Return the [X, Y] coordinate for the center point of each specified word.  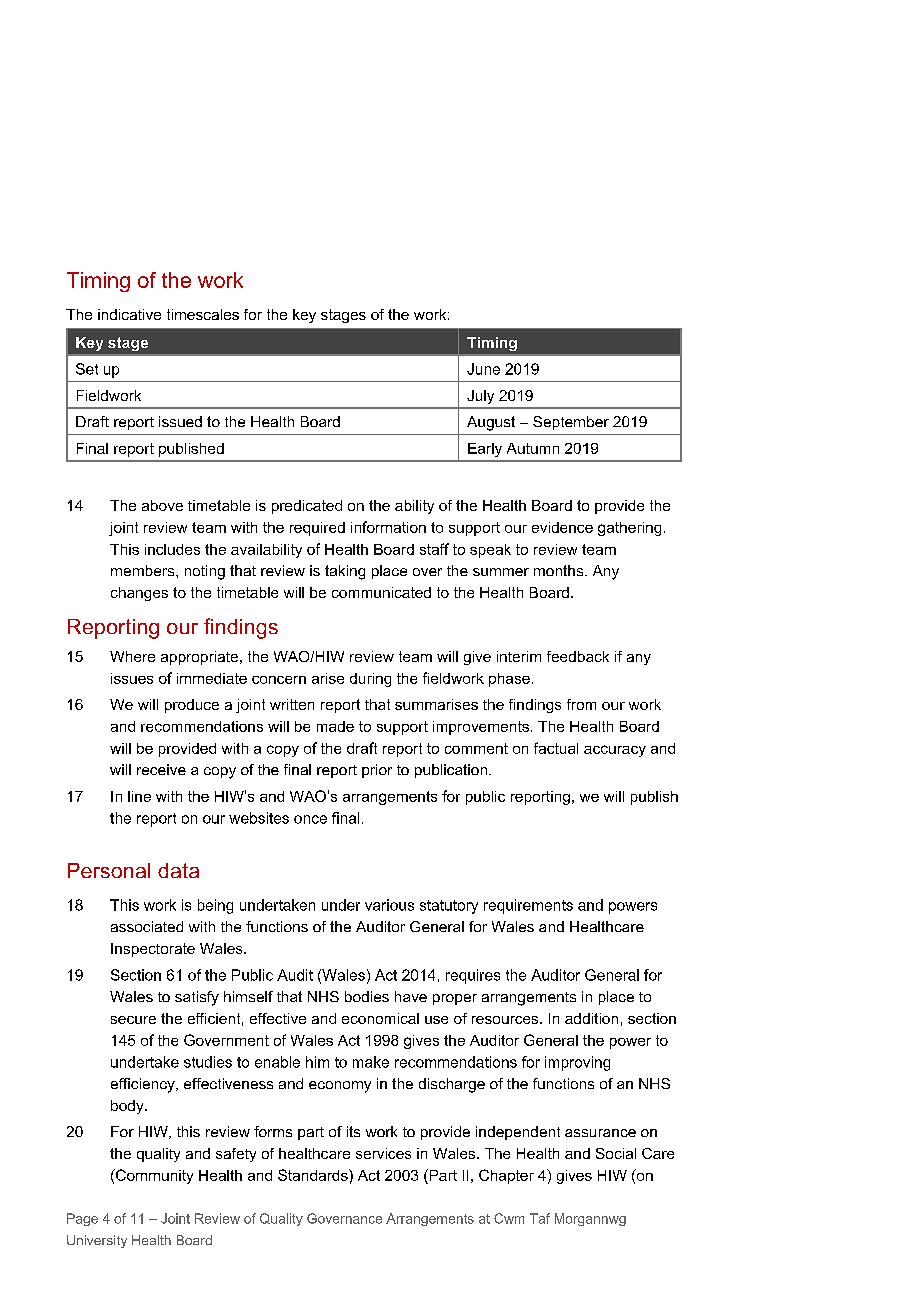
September [571, 423]
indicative [129, 314]
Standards [314, 1175]
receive [161, 769]
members [144, 570]
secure [133, 1020]
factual [556, 748]
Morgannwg [590, 1219]
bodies [367, 996]
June [483, 369]
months [560, 570]
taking [345, 572]
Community [153, 1176]
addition [591, 1018]
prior [377, 771]
